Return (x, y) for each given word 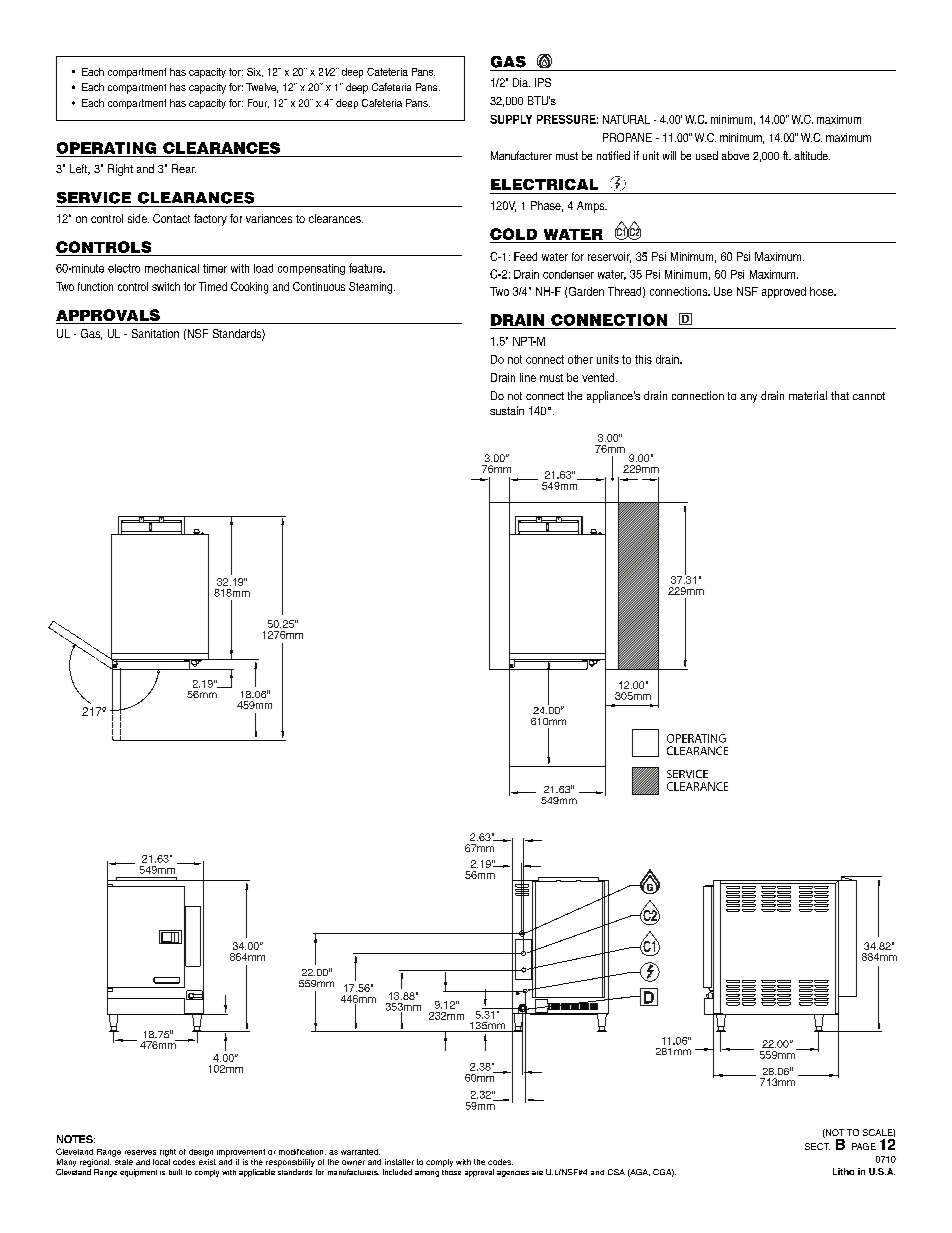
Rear (184, 168)
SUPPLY (511, 119)
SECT (817, 1146)
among (427, 1174)
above (735, 155)
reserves (140, 1152)
